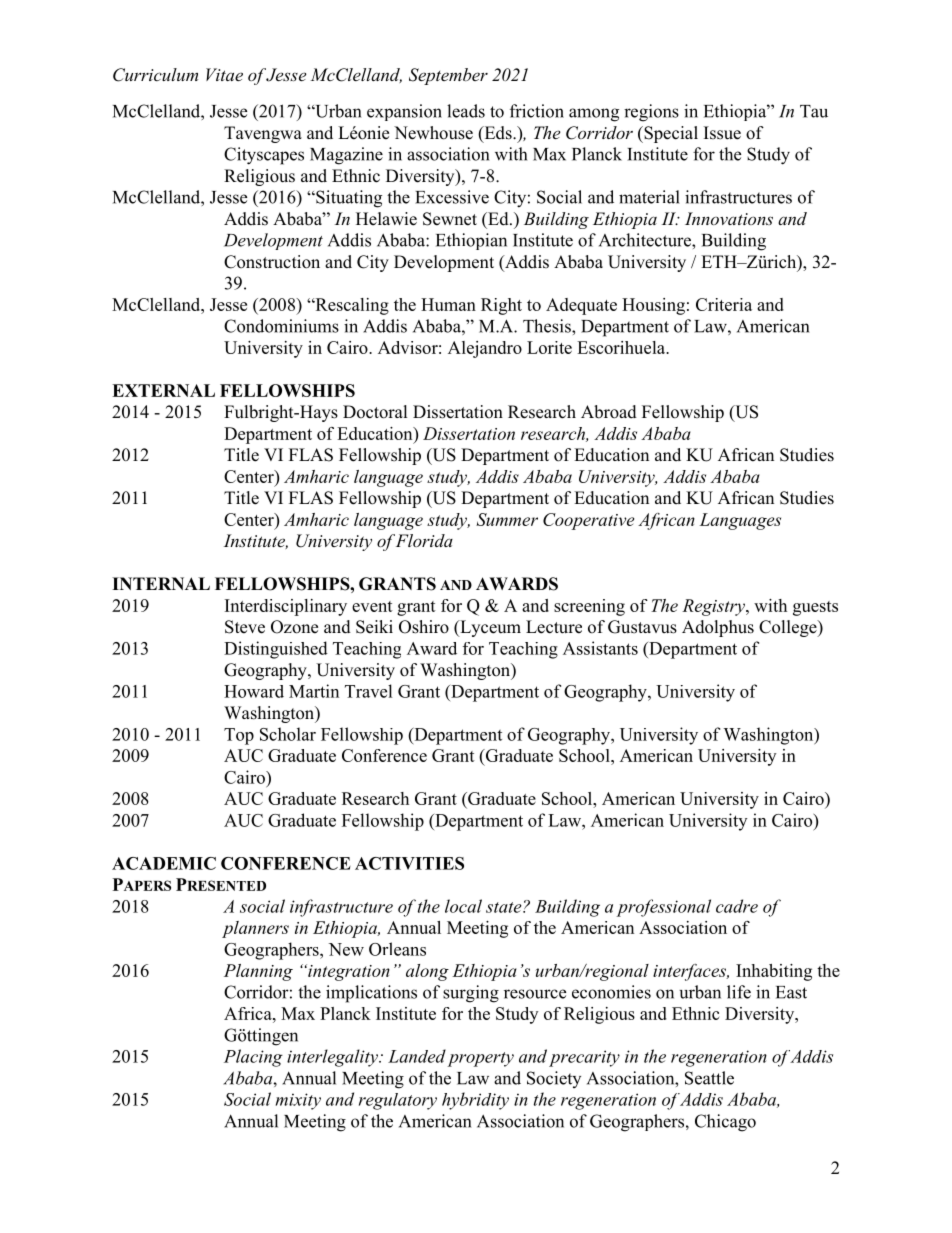  Describe the element at coordinates (224, 74) in the screenshot. I see `Vitae` at that location.
